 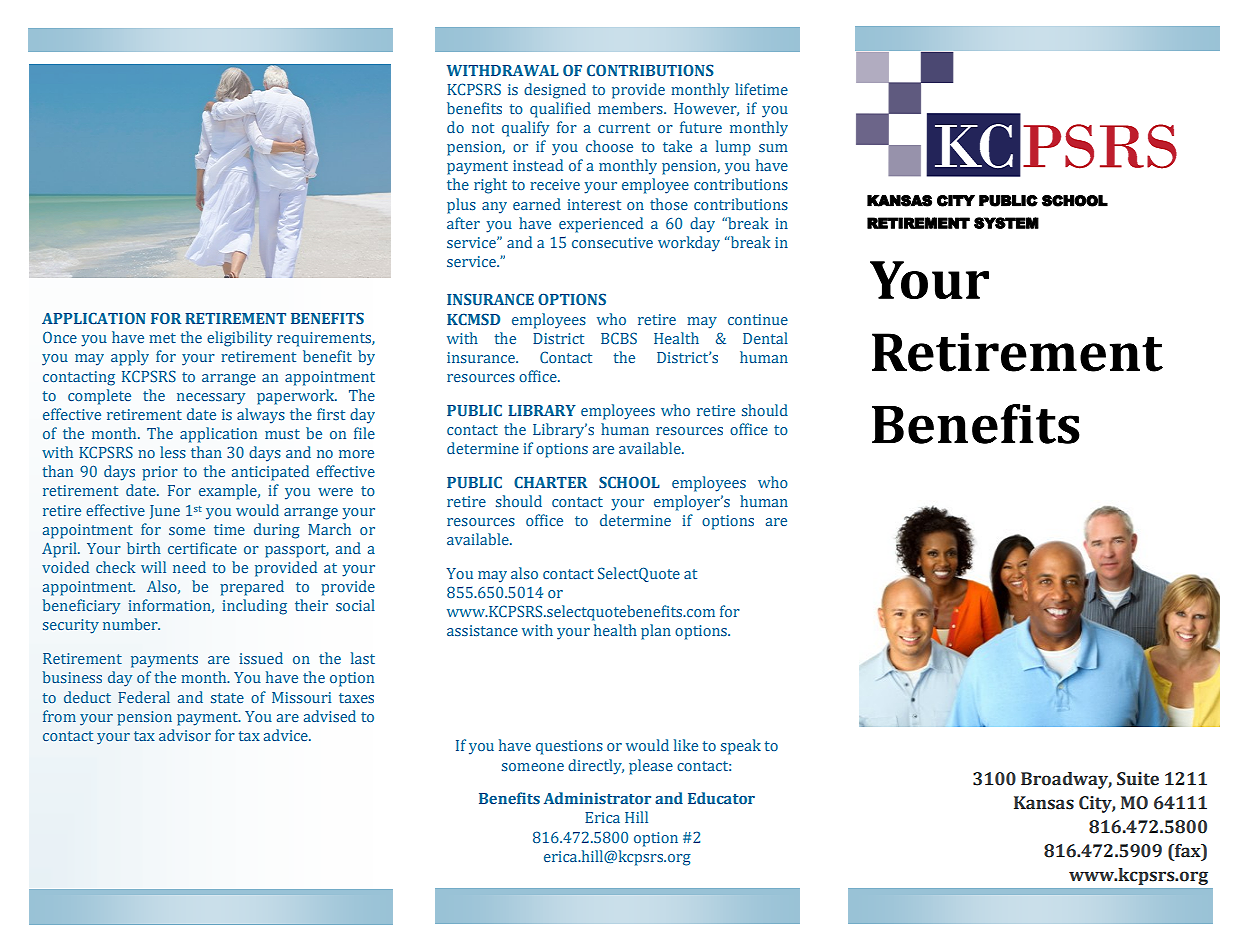 I want to click on met, so click(x=162, y=338).
